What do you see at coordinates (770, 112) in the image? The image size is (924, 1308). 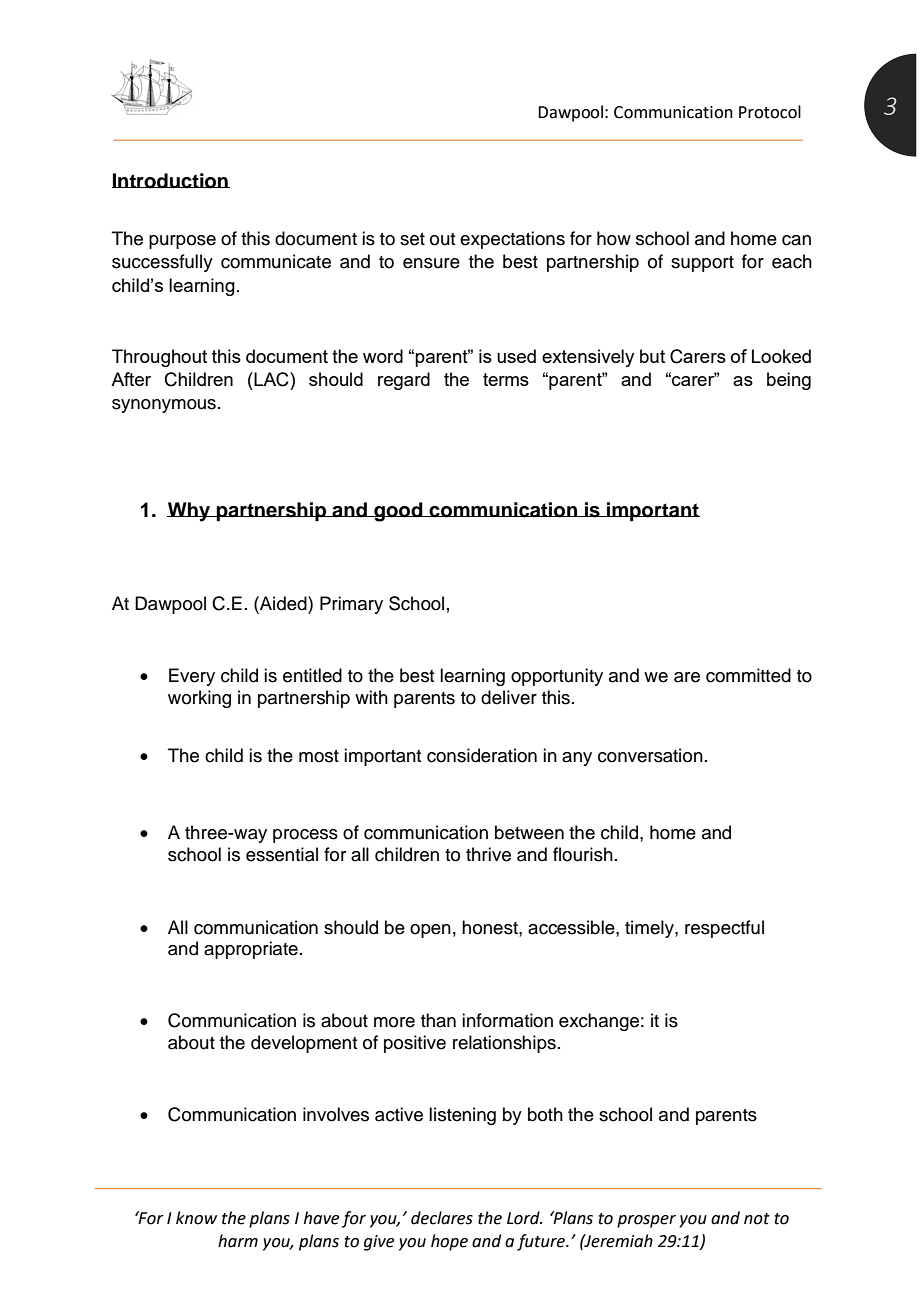 I see `Protocol` at bounding box center [770, 112].
